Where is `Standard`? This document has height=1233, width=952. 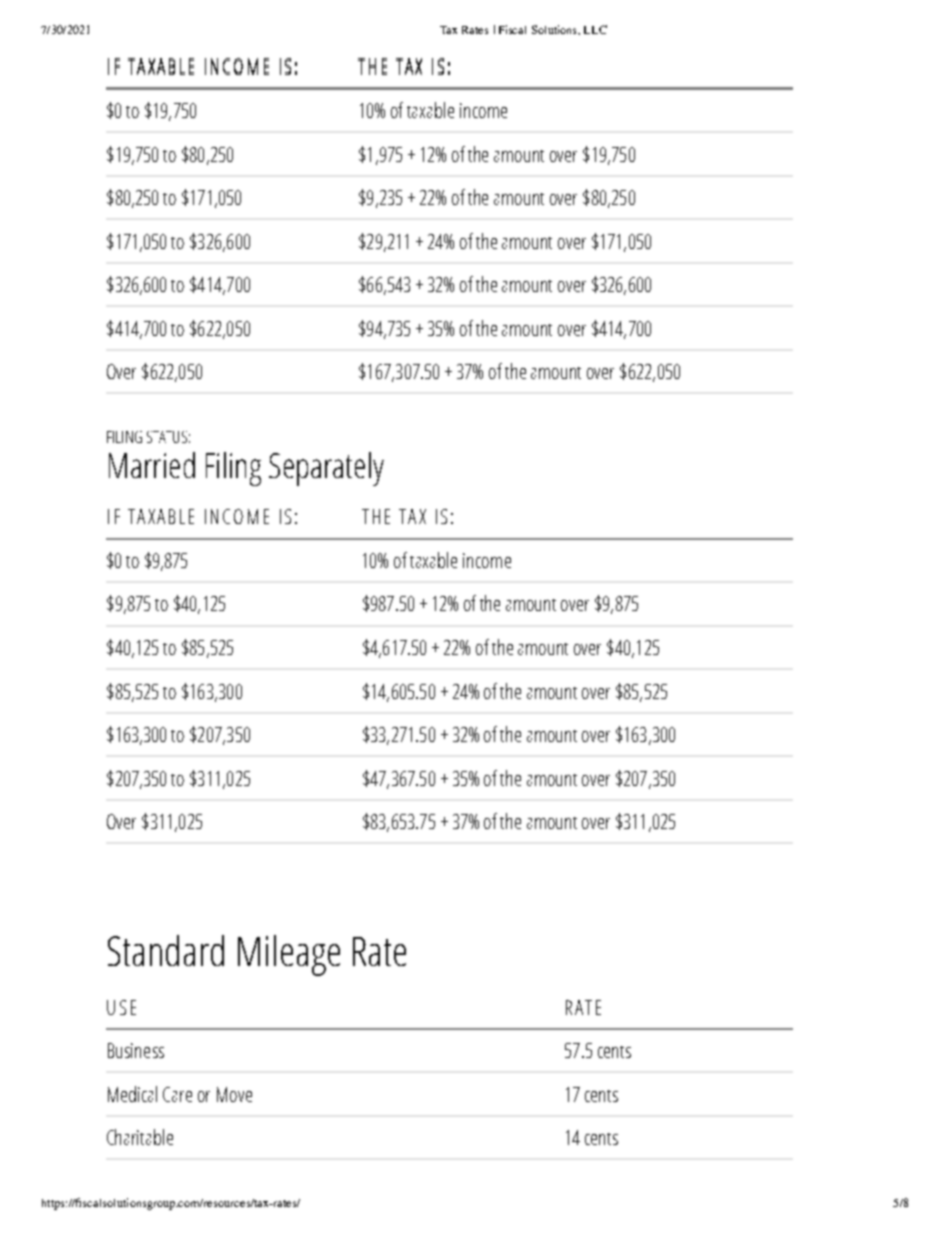
Standard is located at coordinates (166, 950).
